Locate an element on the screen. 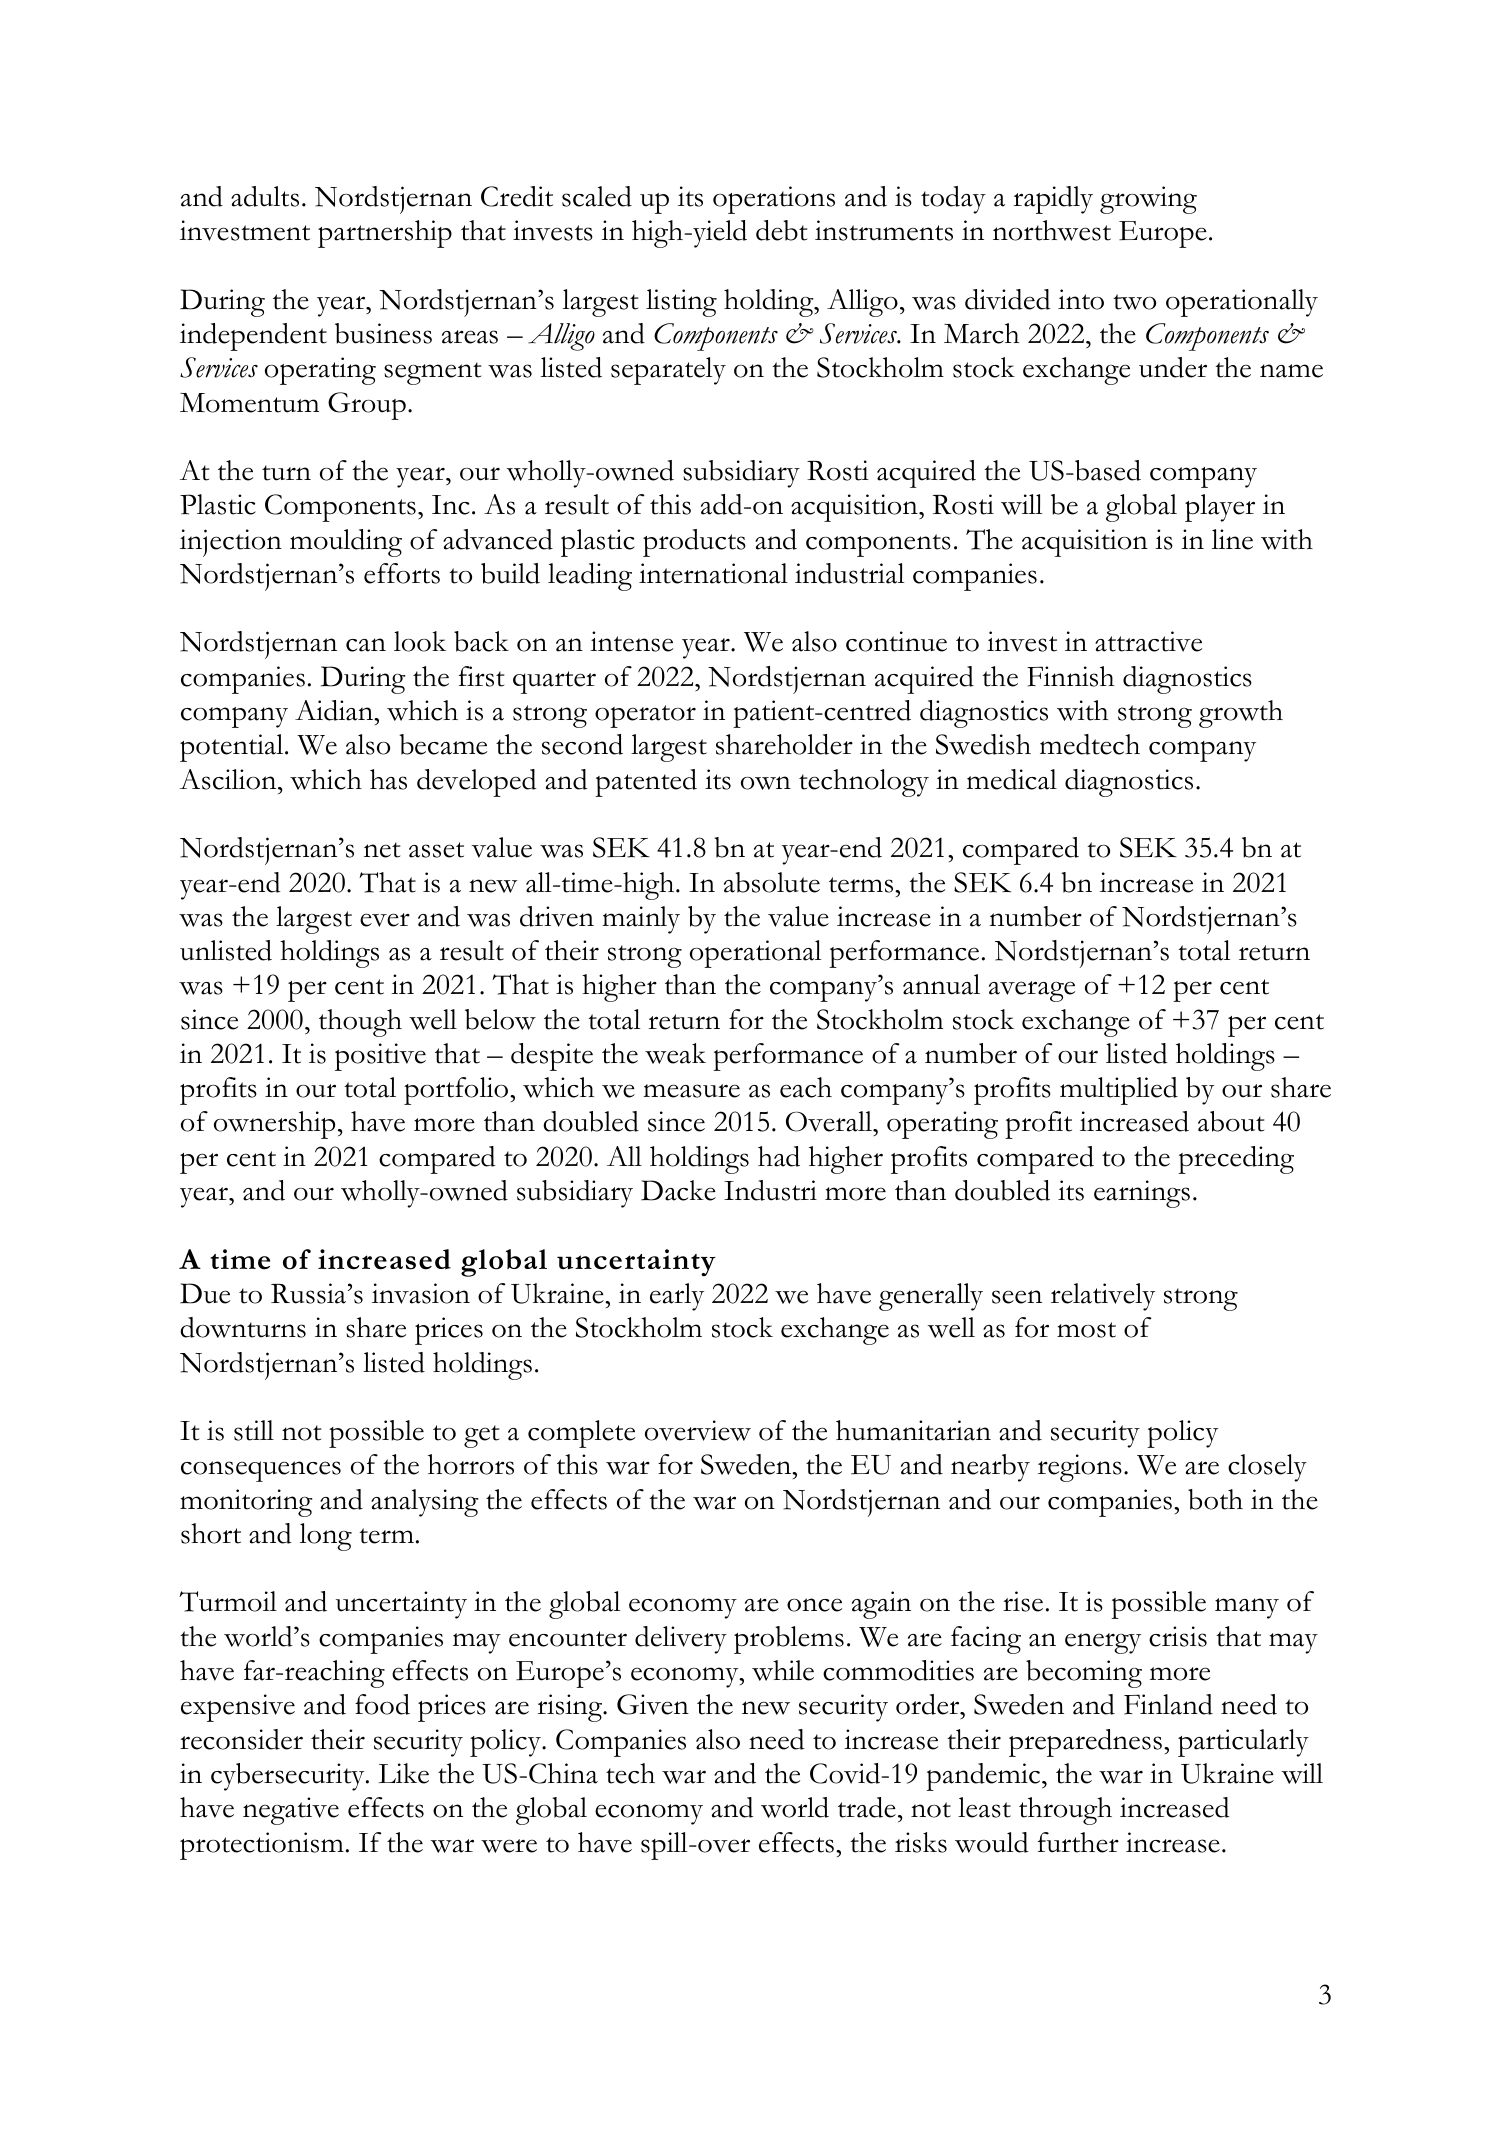  through is located at coordinates (1065, 1811).
